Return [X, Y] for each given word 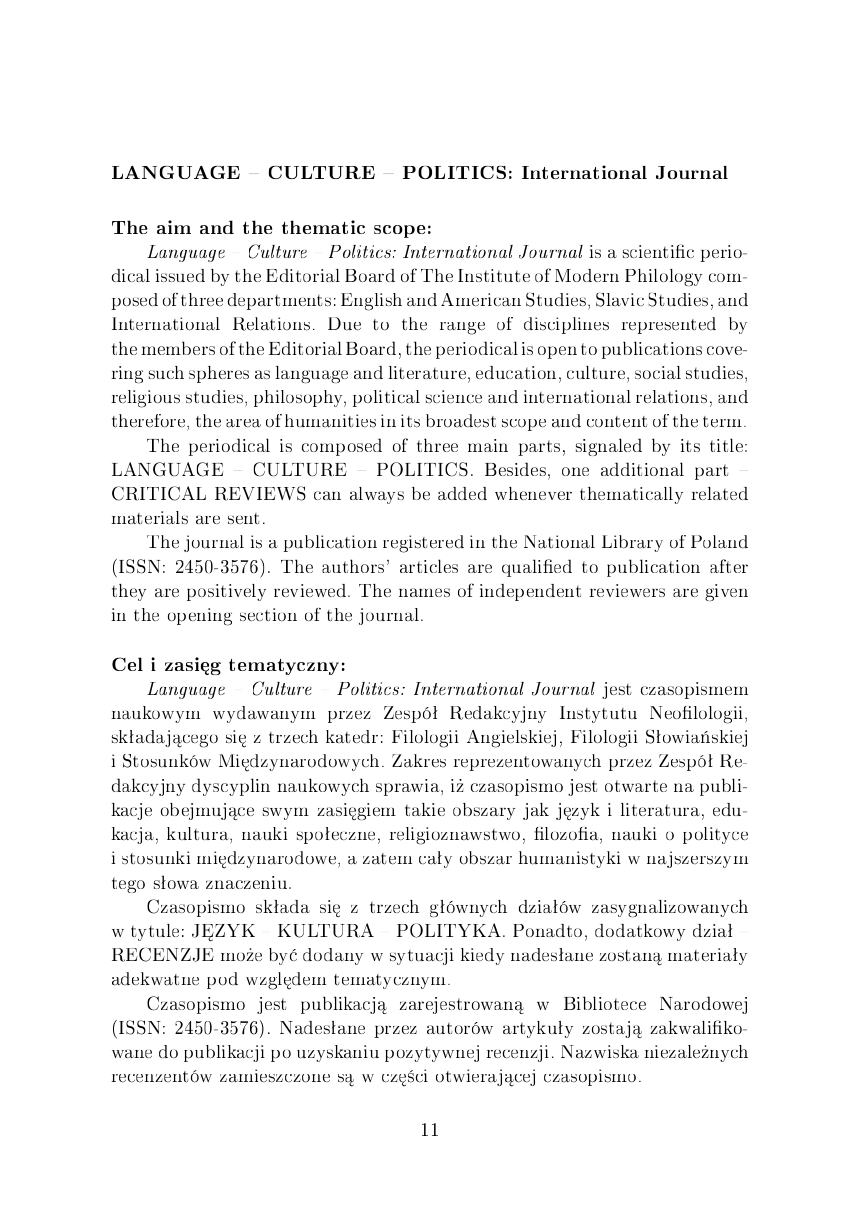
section [268, 614]
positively [226, 592]
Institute [494, 275]
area [243, 423]
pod [222, 980]
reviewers [627, 590]
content [617, 422]
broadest [461, 421]
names [424, 592]
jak [536, 811]
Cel [127, 664]
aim [174, 227]
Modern [587, 275]
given [726, 592]
